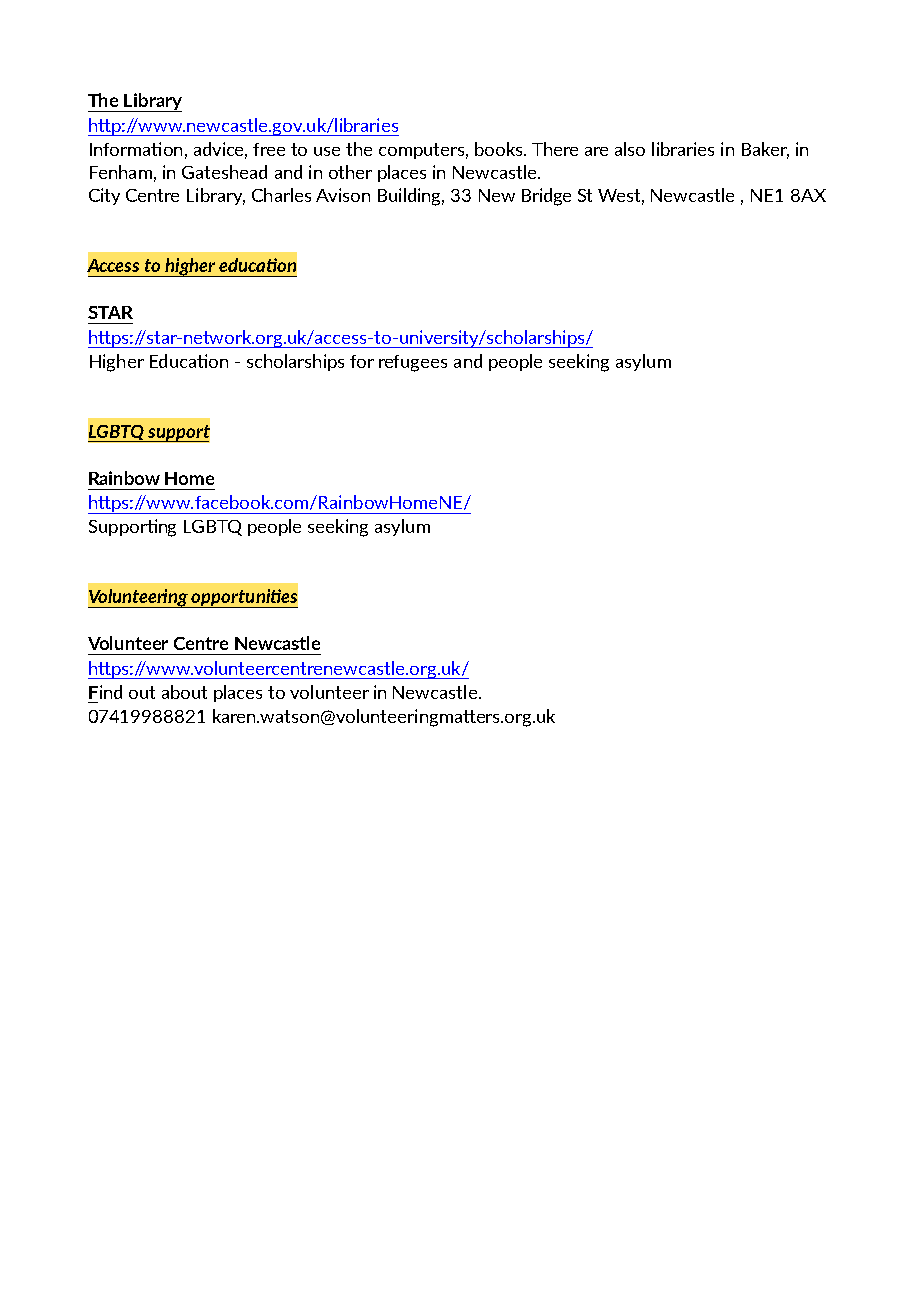 The image size is (924, 1308). I want to click on Bridge, so click(546, 197).
